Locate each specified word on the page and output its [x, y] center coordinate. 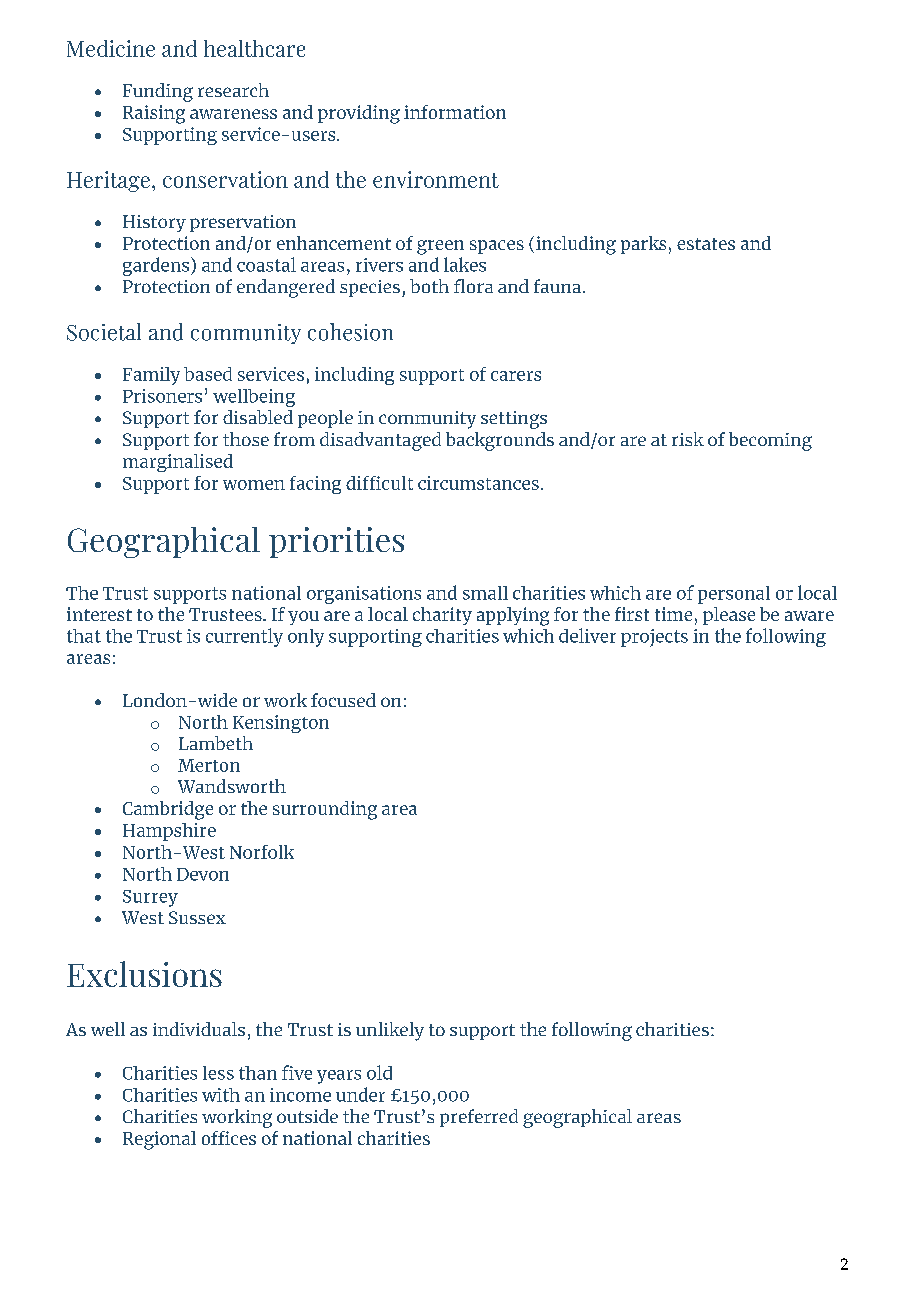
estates [706, 244]
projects [654, 638]
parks [643, 245]
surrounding [325, 810]
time [673, 614]
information [455, 112]
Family [151, 376]
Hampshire [169, 832]
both [429, 286]
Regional [159, 1140]
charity [442, 616]
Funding [158, 92]
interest [99, 614]
